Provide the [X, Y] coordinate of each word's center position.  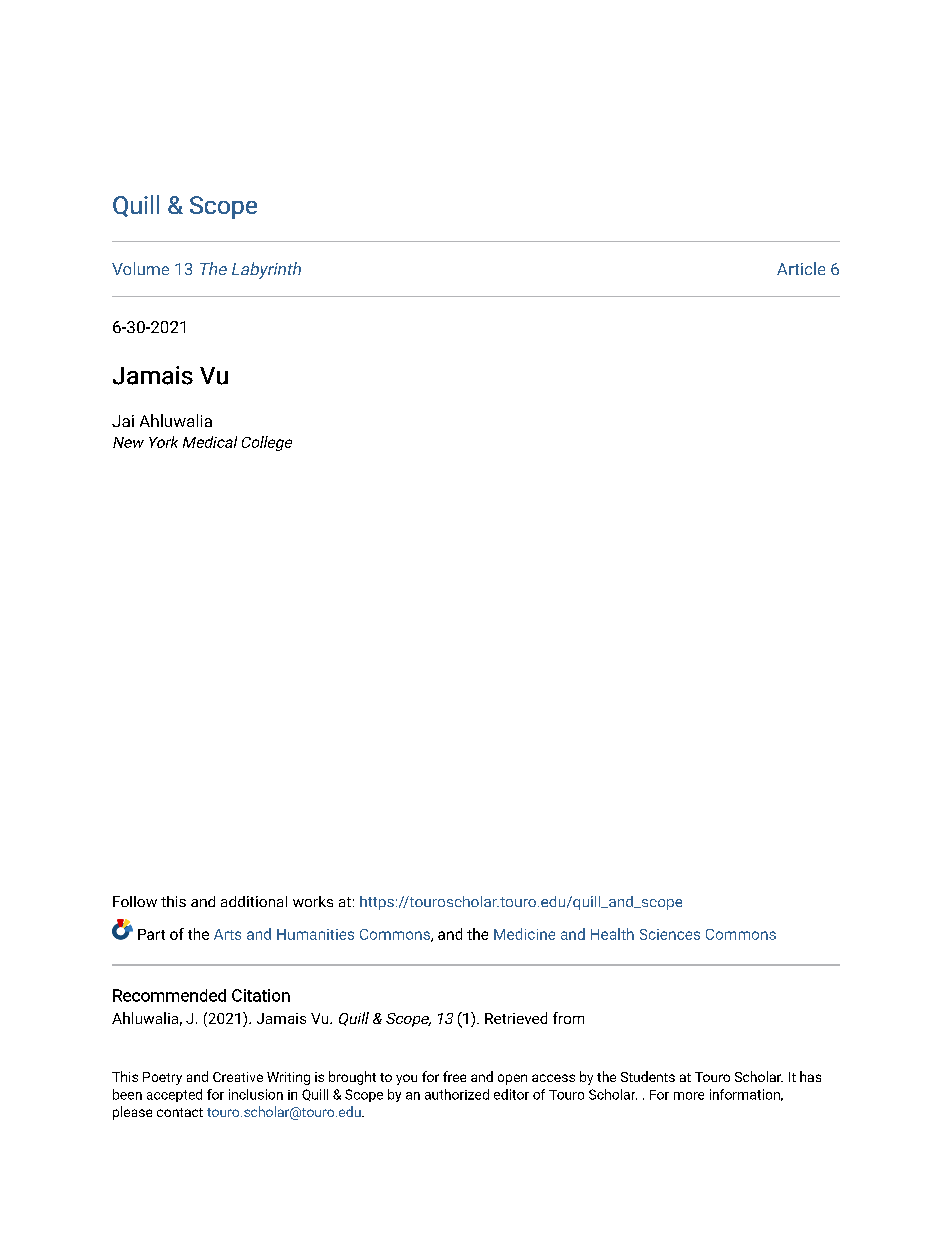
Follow [135, 901]
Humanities [315, 934]
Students [648, 1076]
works [313, 901]
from [568, 1018]
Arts [227, 934]
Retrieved [516, 1018]
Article [801, 268]
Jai [123, 421]
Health [612, 934]
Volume [140, 268]
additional [254, 901]
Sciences [670, 934]
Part [151, 934]
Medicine [524, 934]
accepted [174, 1095]
